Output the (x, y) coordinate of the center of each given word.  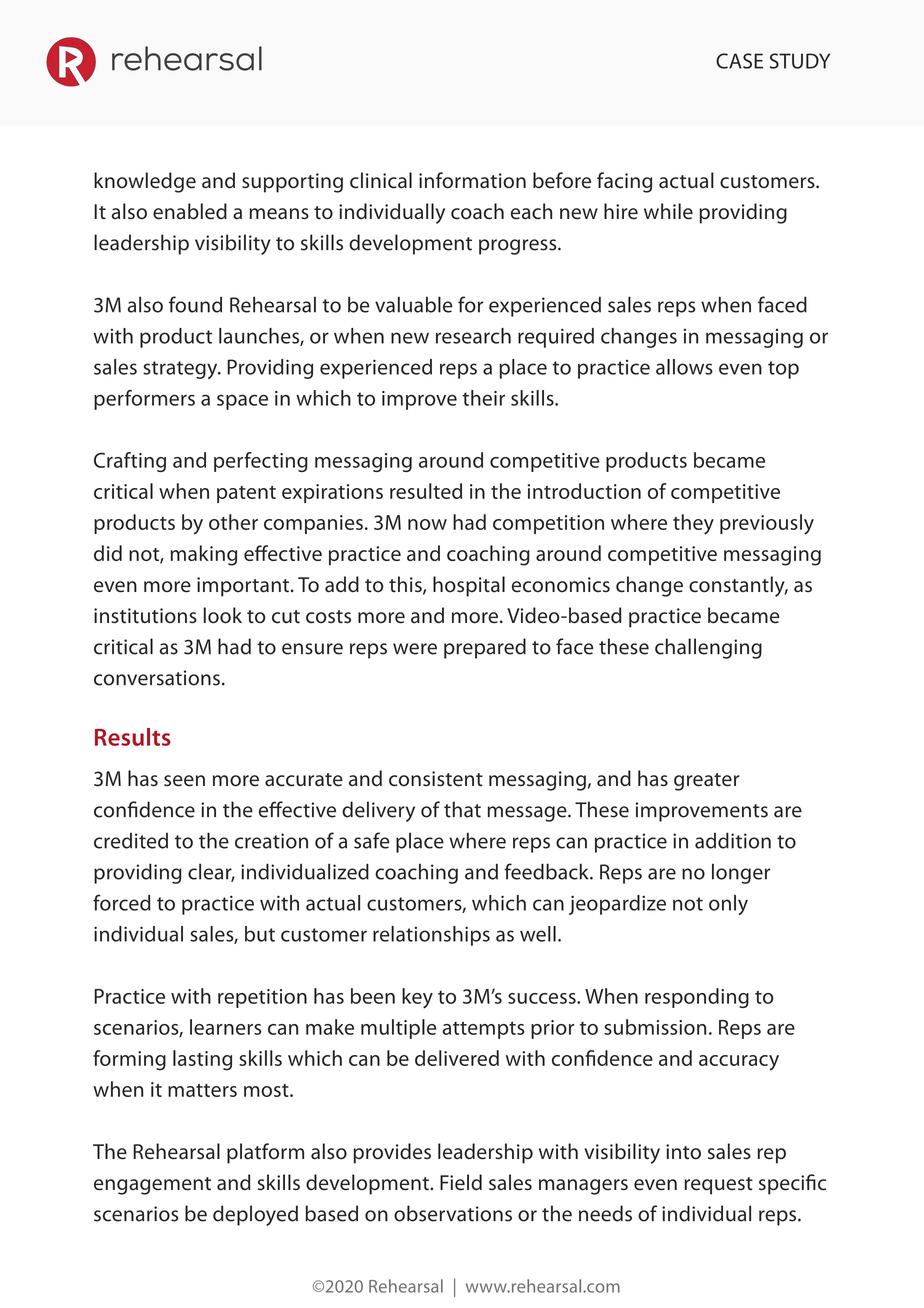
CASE (739, 61)
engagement (152, 1186)
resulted (426, 491)
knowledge (145, 182)
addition (733, 840)
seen (184, 781)
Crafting (130, 462)
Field (461, 1182)
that (462, 809)
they (693, 524)
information (472, 180)
